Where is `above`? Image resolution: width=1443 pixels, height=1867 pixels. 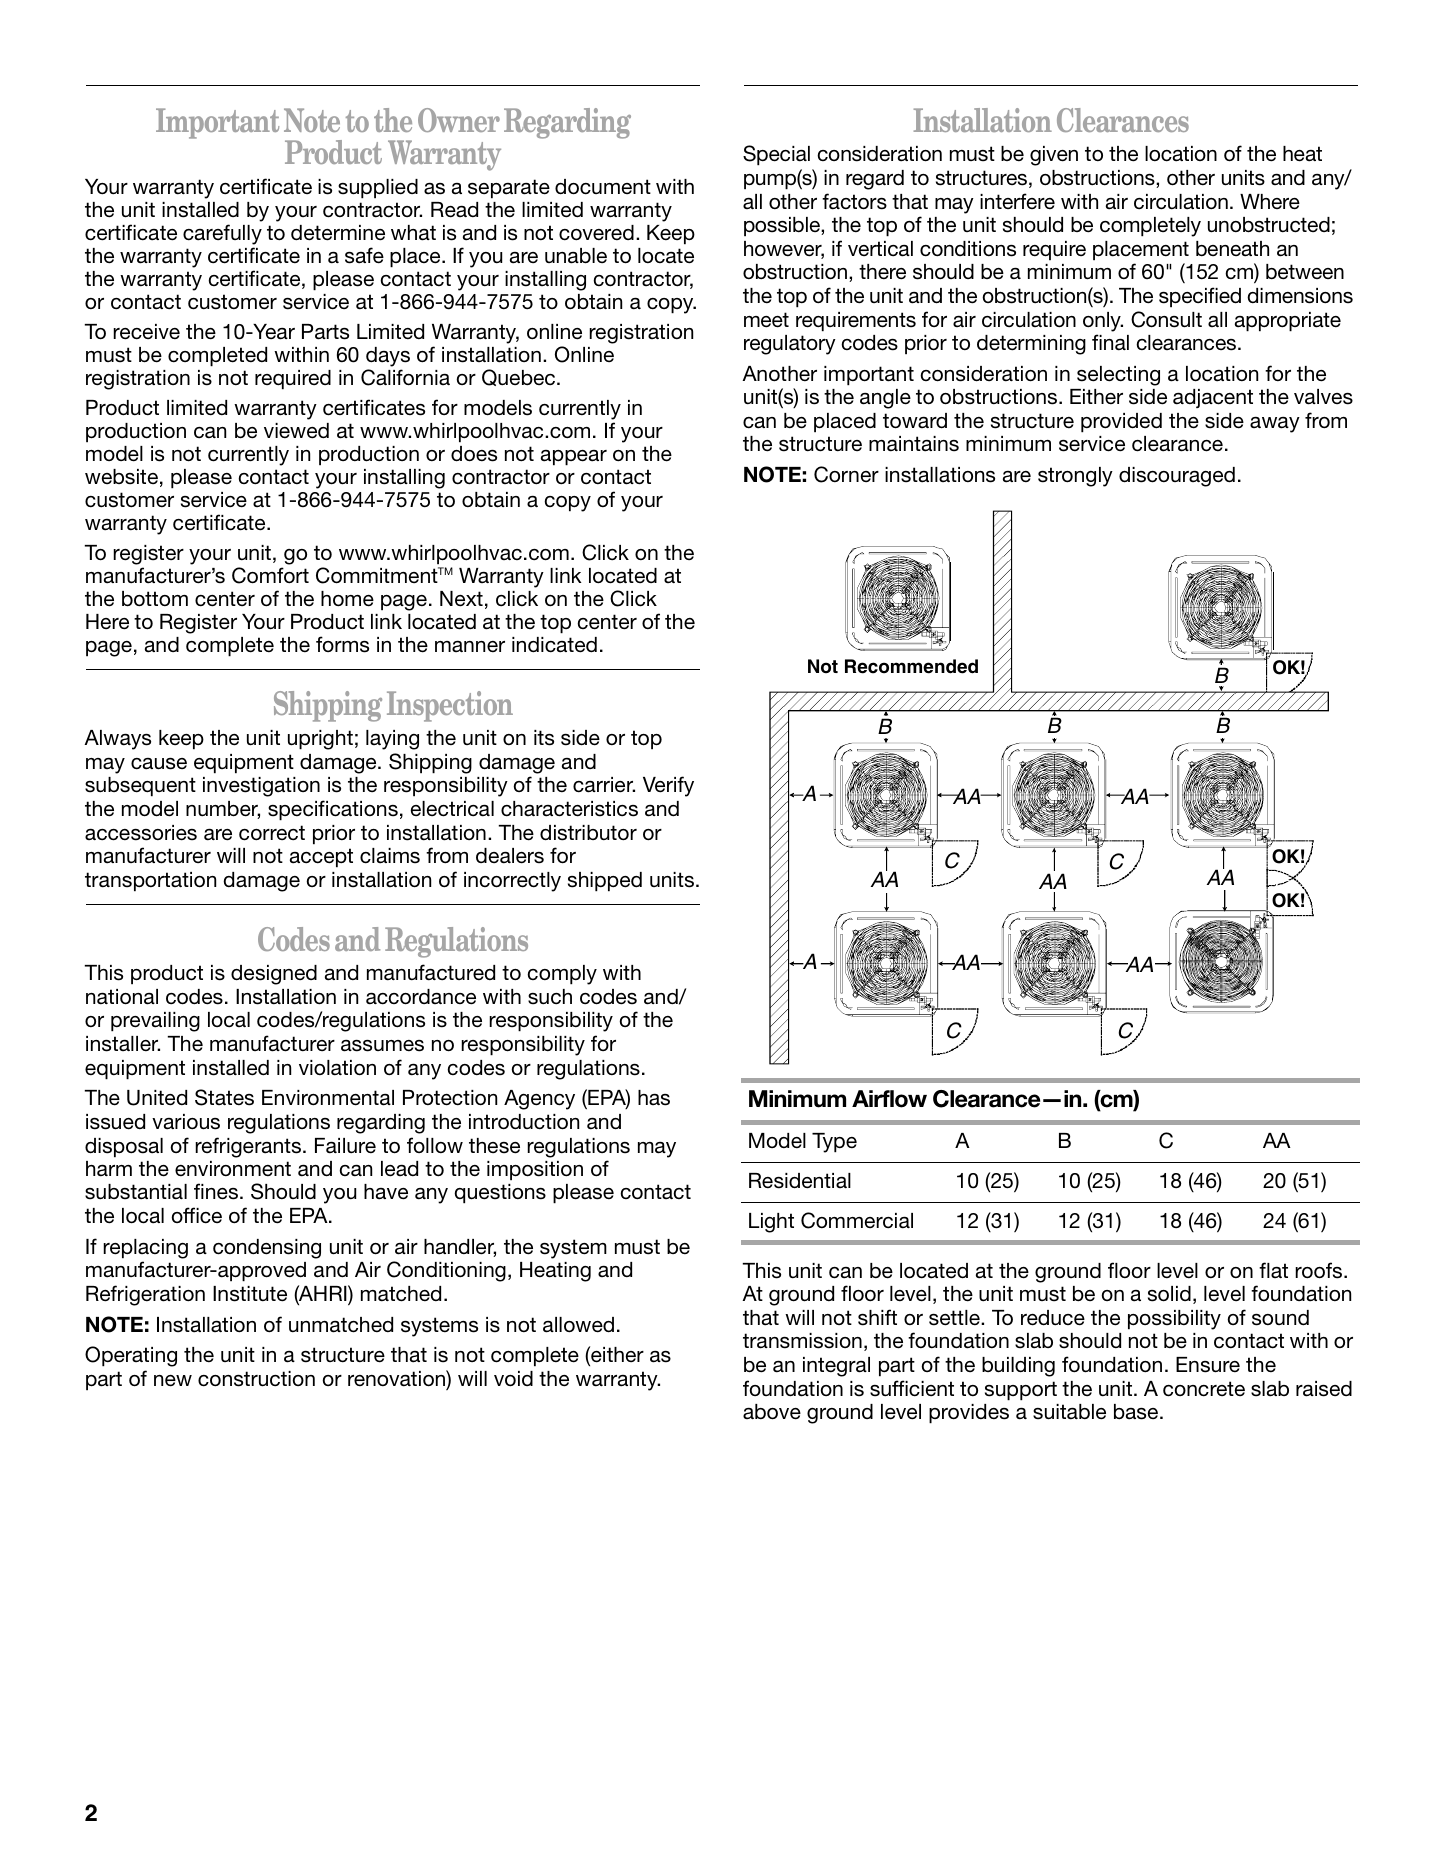 above is located at coordinates (772, 1412).
